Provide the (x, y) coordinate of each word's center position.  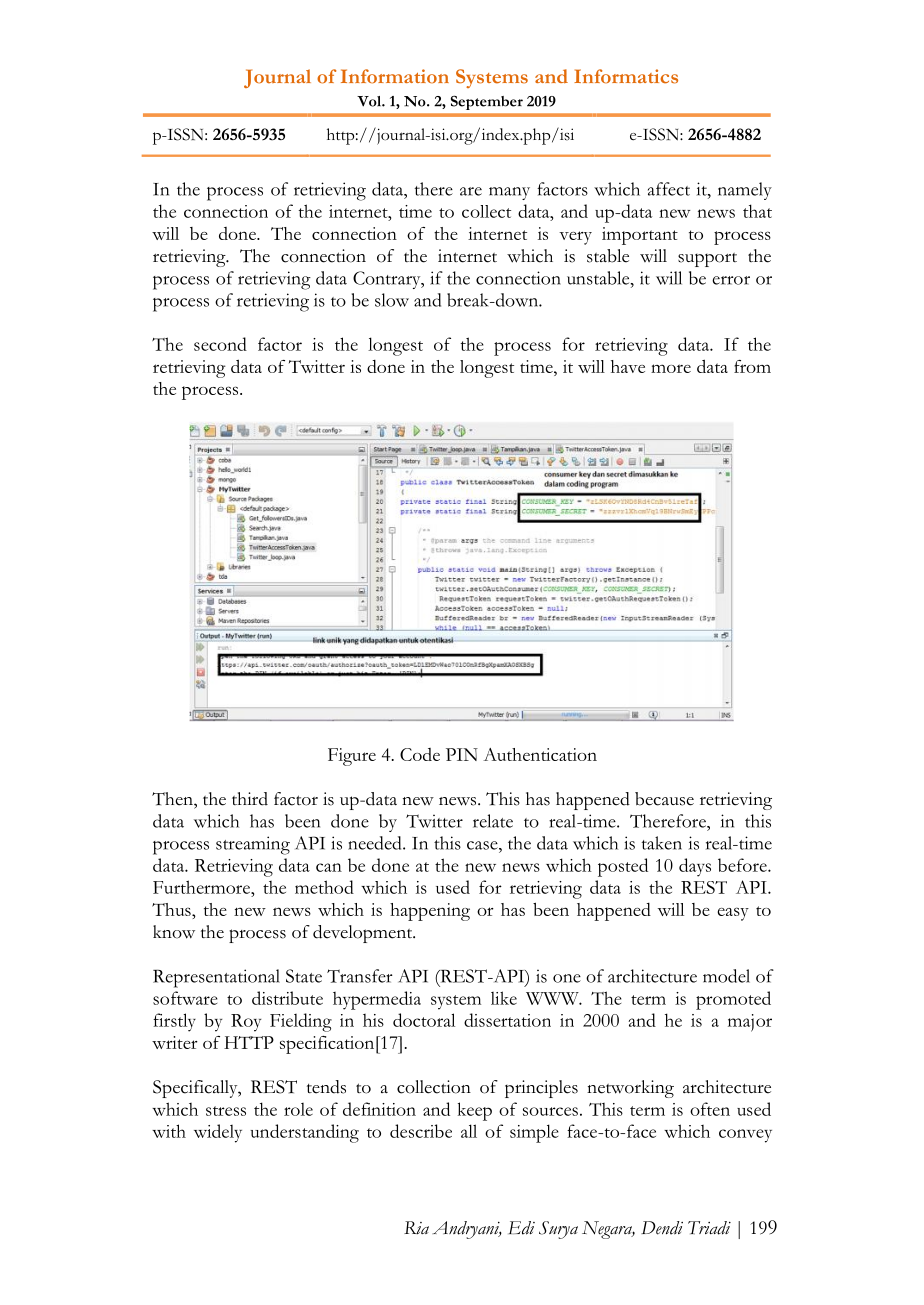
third (250, 799)
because (664, 799)
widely (218, 1133)
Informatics (626, 76)
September (487, 103)
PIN (462, 754)
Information (395, 76)
